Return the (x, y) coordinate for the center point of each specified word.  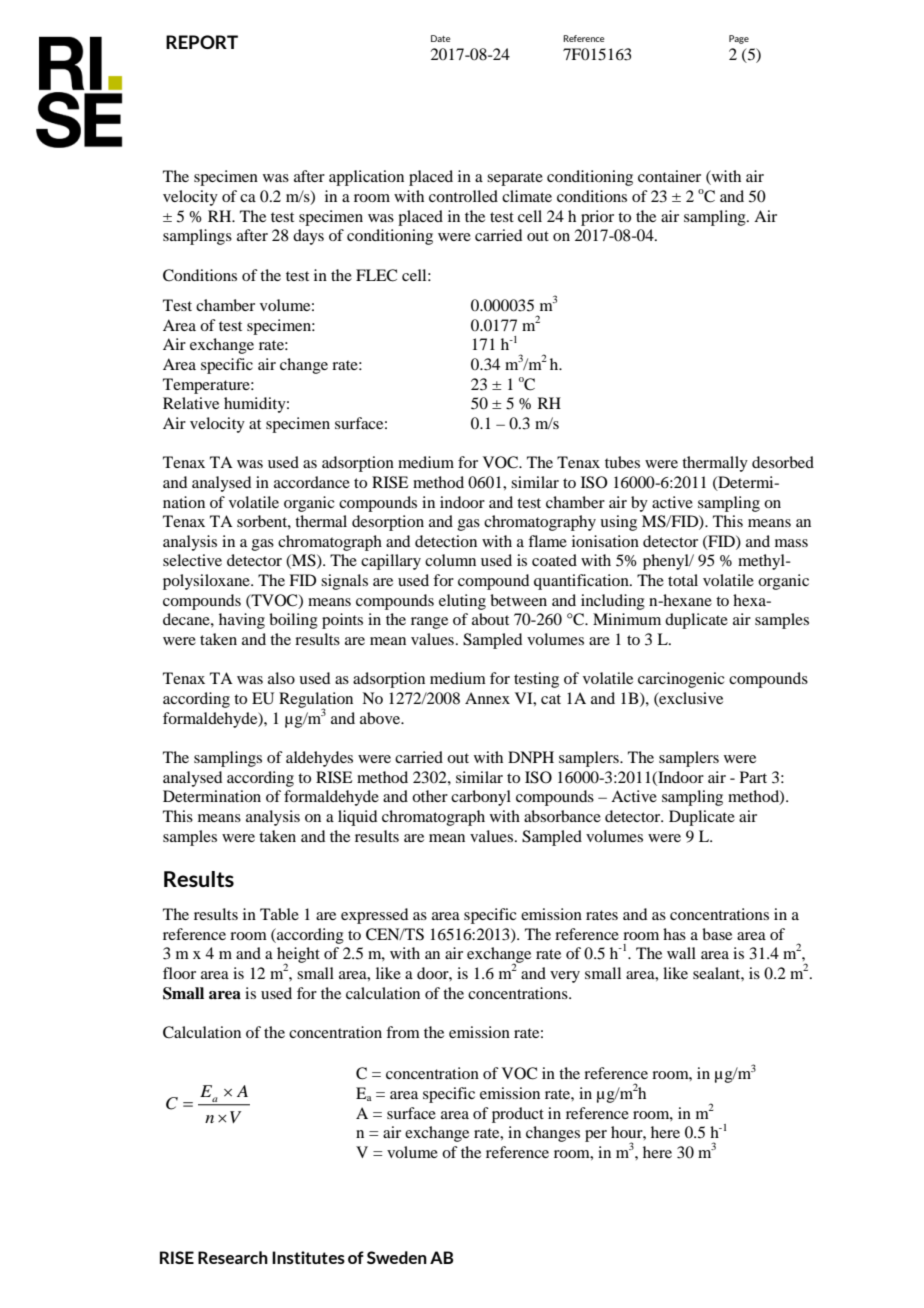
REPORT (202, 42)
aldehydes (319, 759)
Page (739, 39)
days (308, 237)
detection (446, 541)
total (683, 580)
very (565, 977)
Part (753, 777)
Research (233, 1257)
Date (440, 38)
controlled (463, 196)
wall (681, 953)
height (298, 956)
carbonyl (481, 798)
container (669, 176)
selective (192, 560)
